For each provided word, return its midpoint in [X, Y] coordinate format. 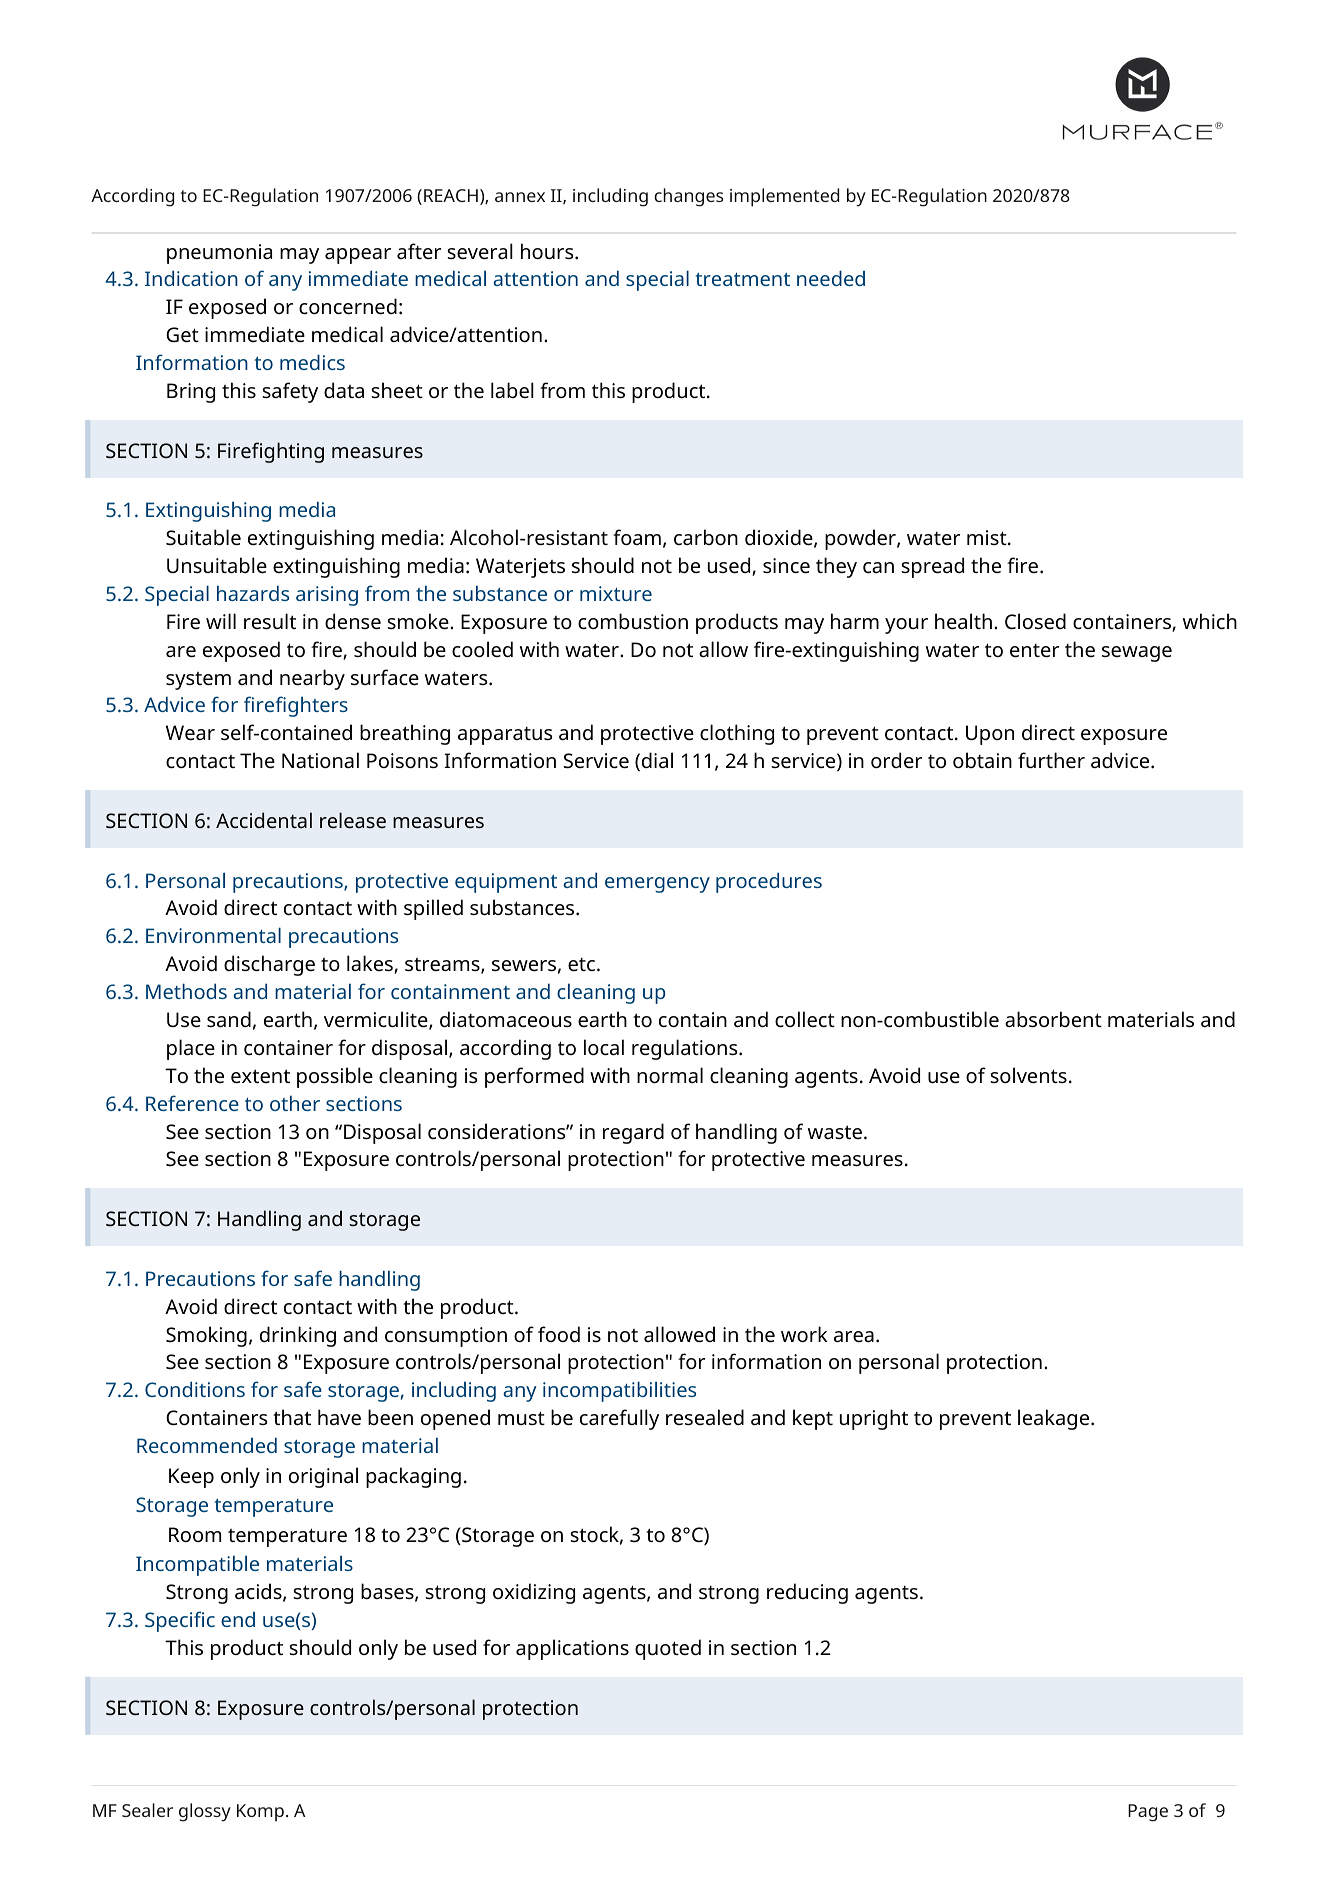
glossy [205, 1812]
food [559, 1334]
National [320, 760]
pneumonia [219, 254]
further [1051, 760]
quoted [668, 1649]
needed [831, 278]
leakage [1055, 1419]
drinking [298, 1336]
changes [688, 197]
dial [657, 760]
